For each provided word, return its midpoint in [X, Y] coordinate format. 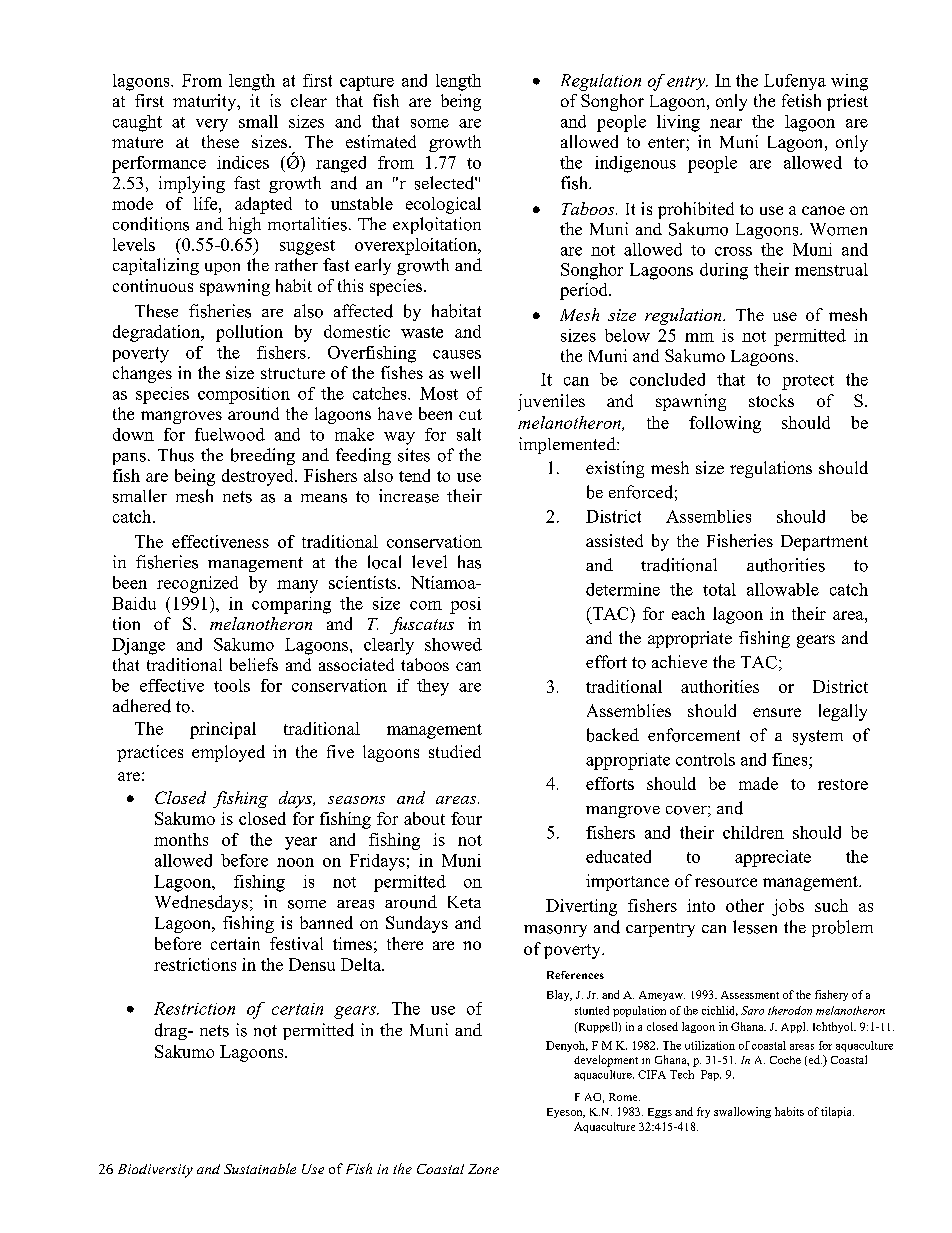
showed [453, 644]
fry [703, 1112]
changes [142, 374]
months [181, 839]
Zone [483, 1169]
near [726, 123]
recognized [197, 584]
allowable [783, 589]
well [465, 372]
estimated [381, 141]
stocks [771, 400]
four [466, 818]
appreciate [773, 858]
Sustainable [260, 1168]
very [212, 125]
